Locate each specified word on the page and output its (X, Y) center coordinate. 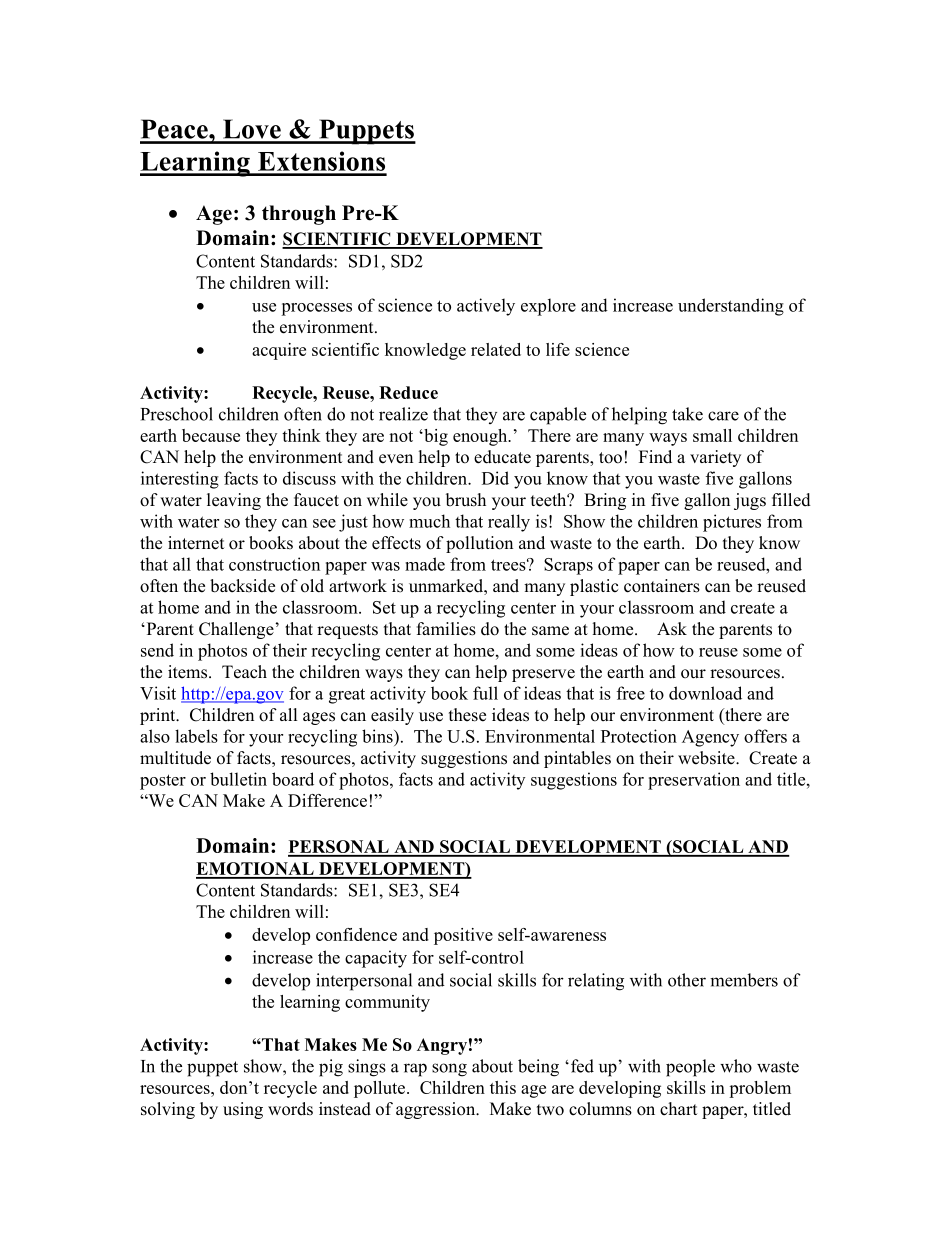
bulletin (238, 779)
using (243, 1110)
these (467, 715)
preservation (694, 781)
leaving (234, 501)
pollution (479, 544)
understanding (731, 307)
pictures (732, 523)
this (503, 1087)
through (299, 215)
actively (486, 307)
